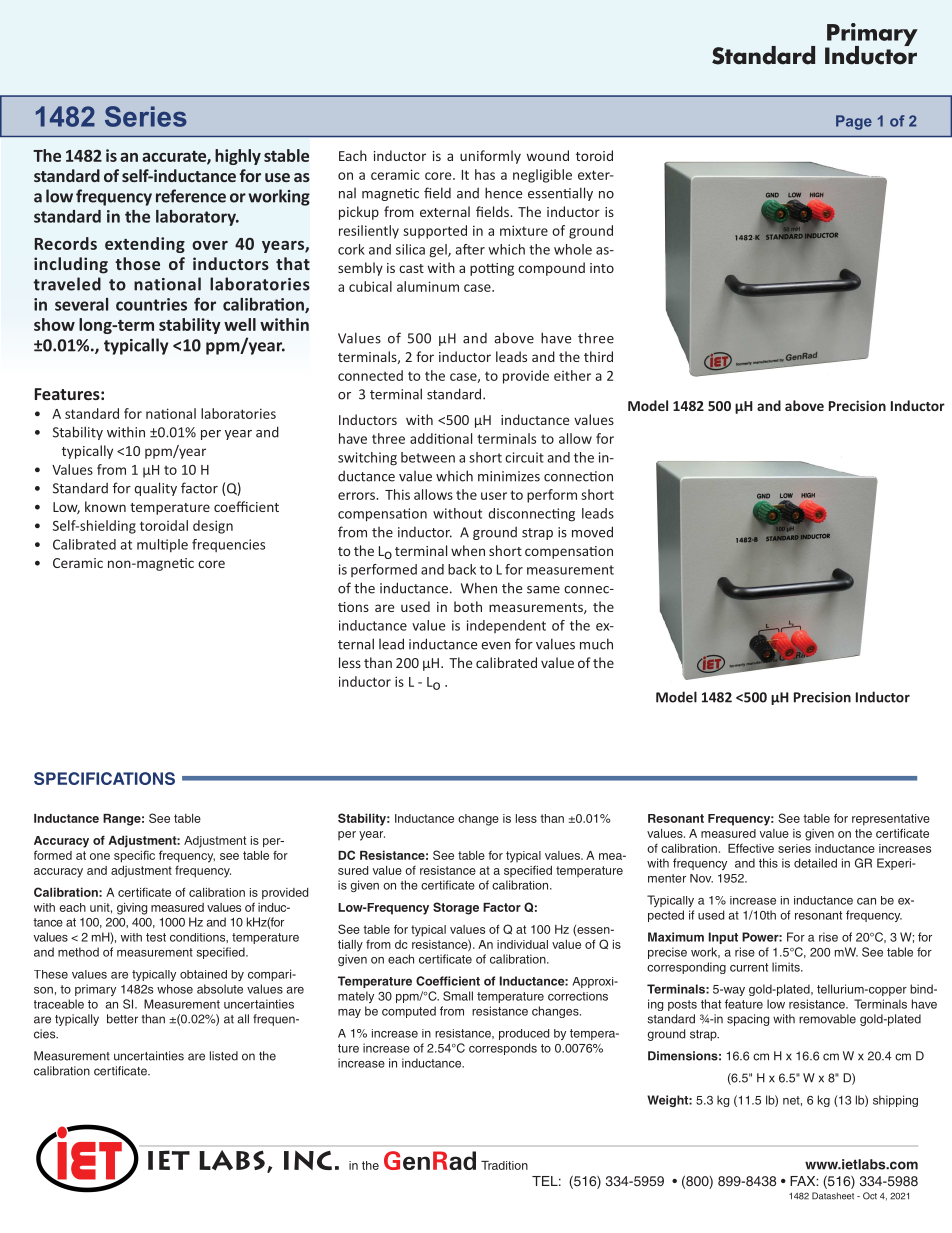 This screenshot has width=952, height=1233. I want to click on quality, so click(155, 489).
